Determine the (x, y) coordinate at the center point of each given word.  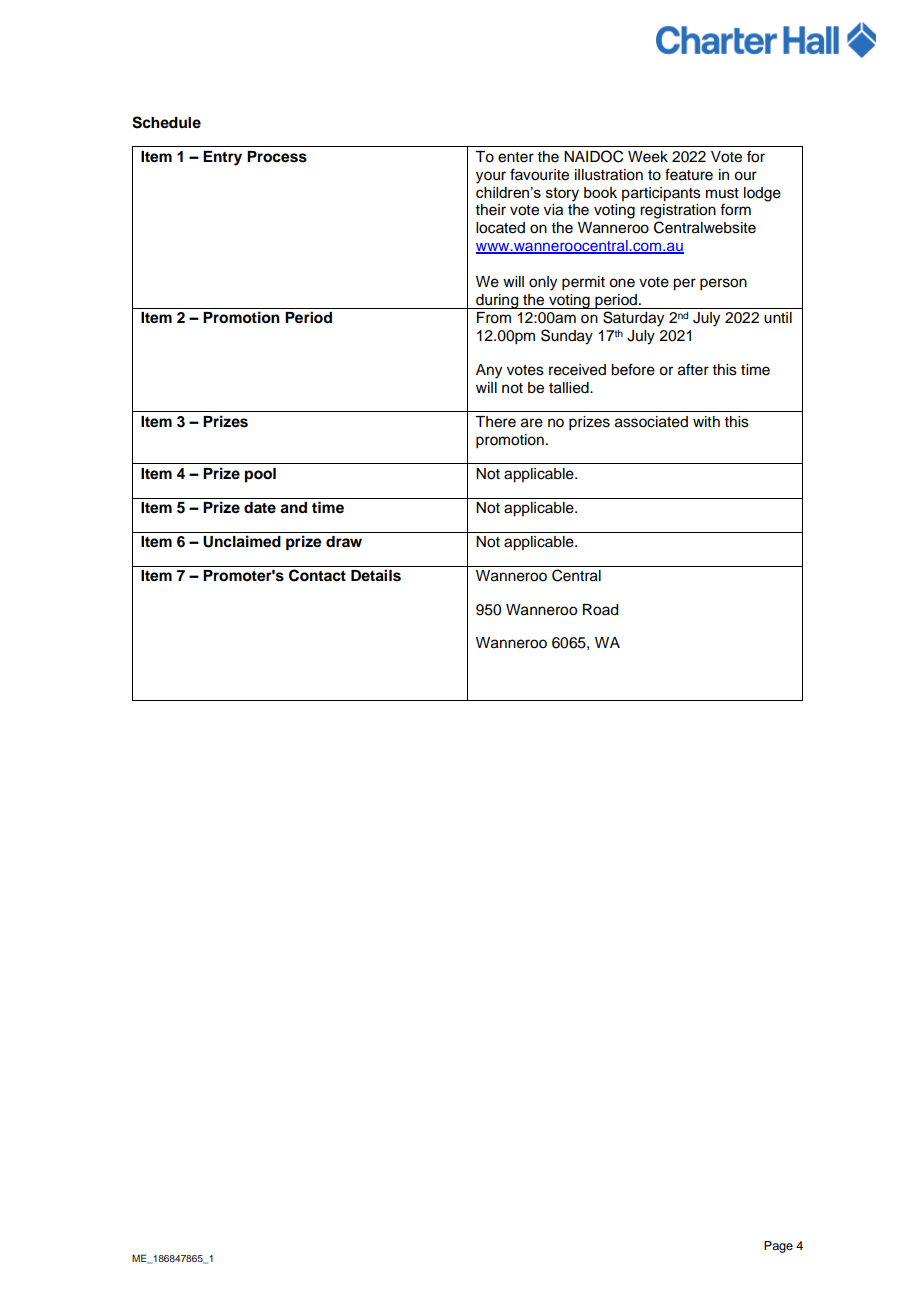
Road (600, 610)
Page (778, 1247)
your (491, 177)
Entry (222, 158)
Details (376, 575)
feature (689, 174)
